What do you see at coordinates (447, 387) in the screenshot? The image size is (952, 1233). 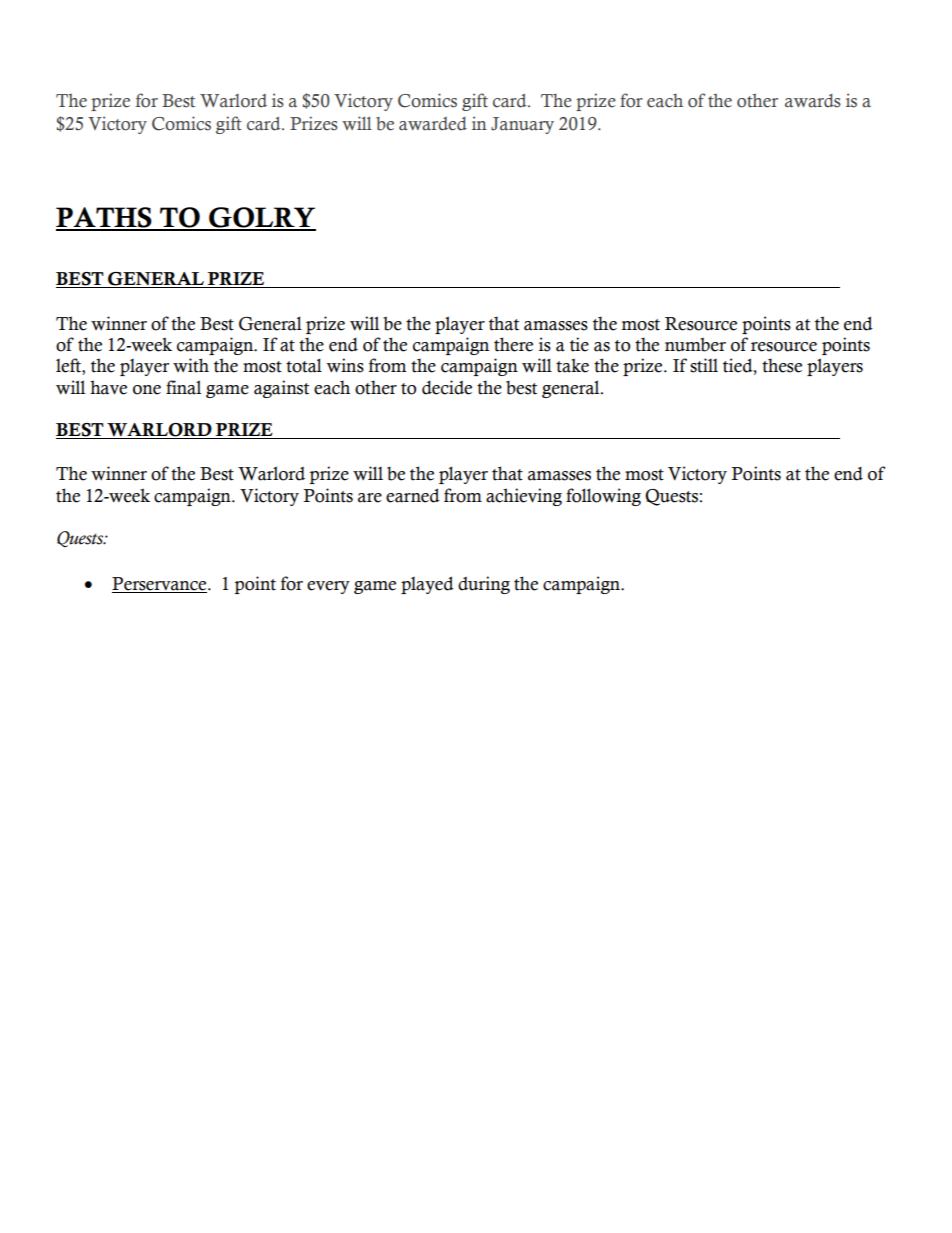 I see `decide` at bounding box center [447, 387].
